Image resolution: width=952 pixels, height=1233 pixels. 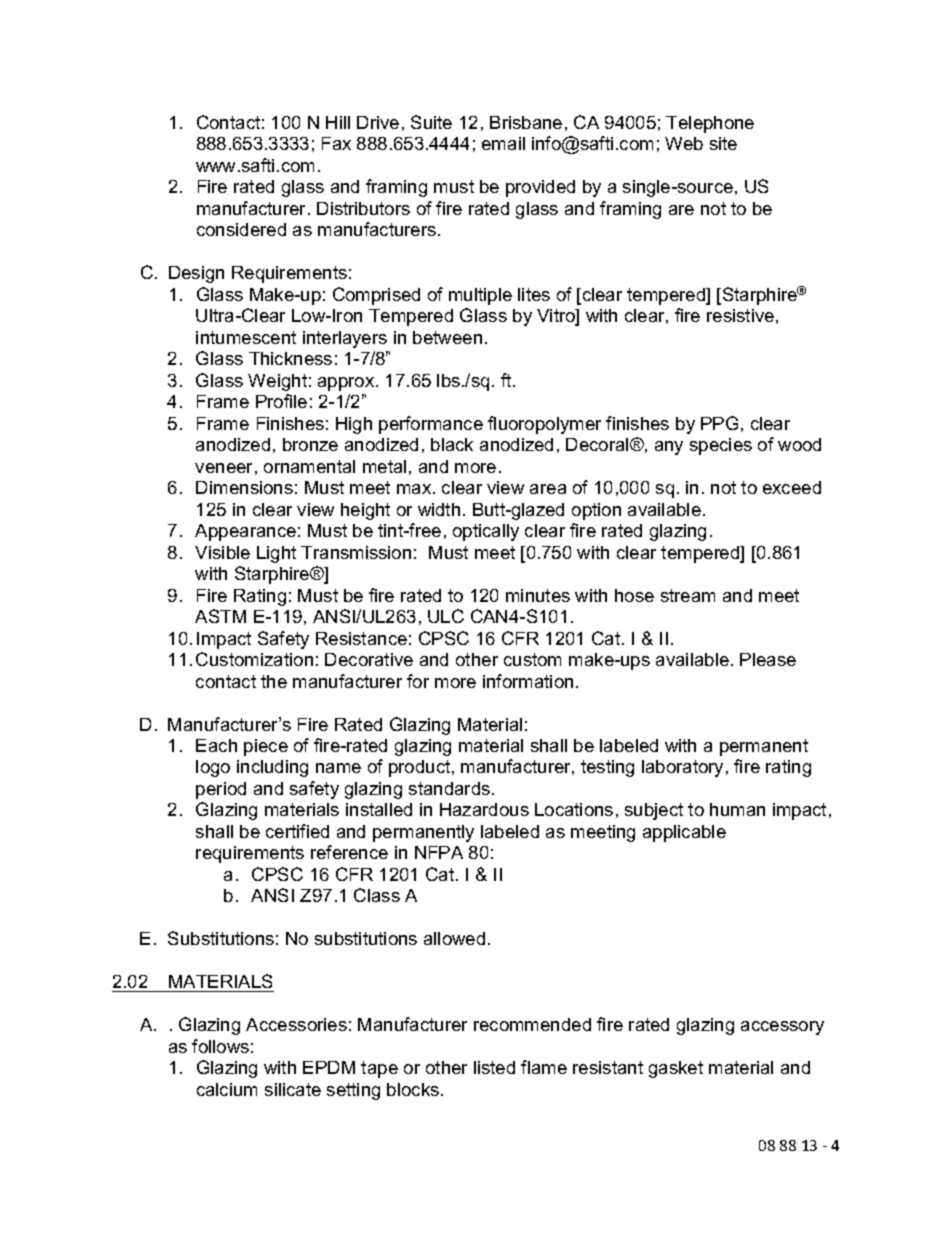 I want to click on minutes, so click(x=538, y=595).
